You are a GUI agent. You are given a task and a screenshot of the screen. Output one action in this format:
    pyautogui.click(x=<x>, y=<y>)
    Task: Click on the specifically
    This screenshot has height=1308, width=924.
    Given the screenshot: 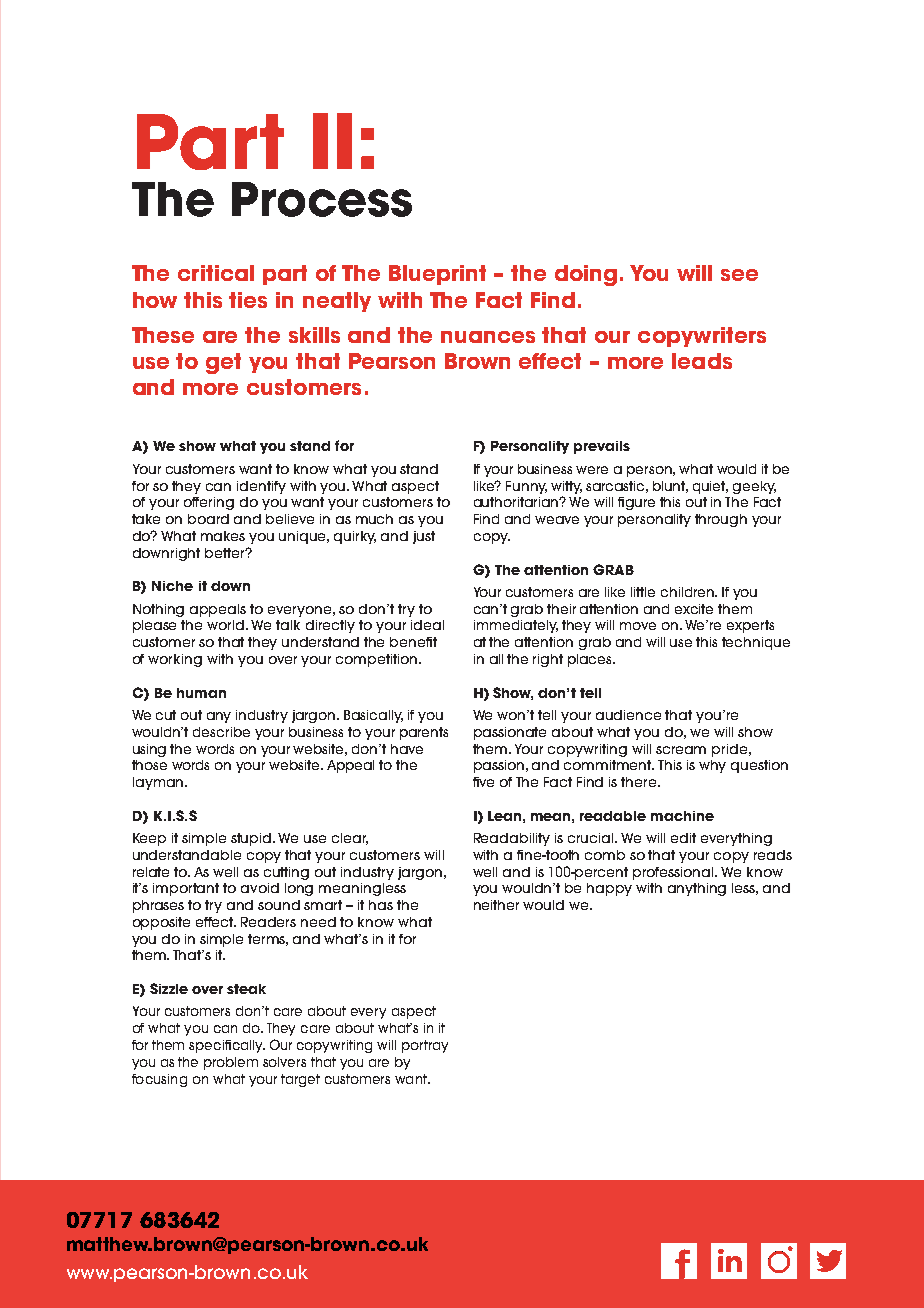 What is the action you would take?
    pyautogui.click(x=227, y=1046)
